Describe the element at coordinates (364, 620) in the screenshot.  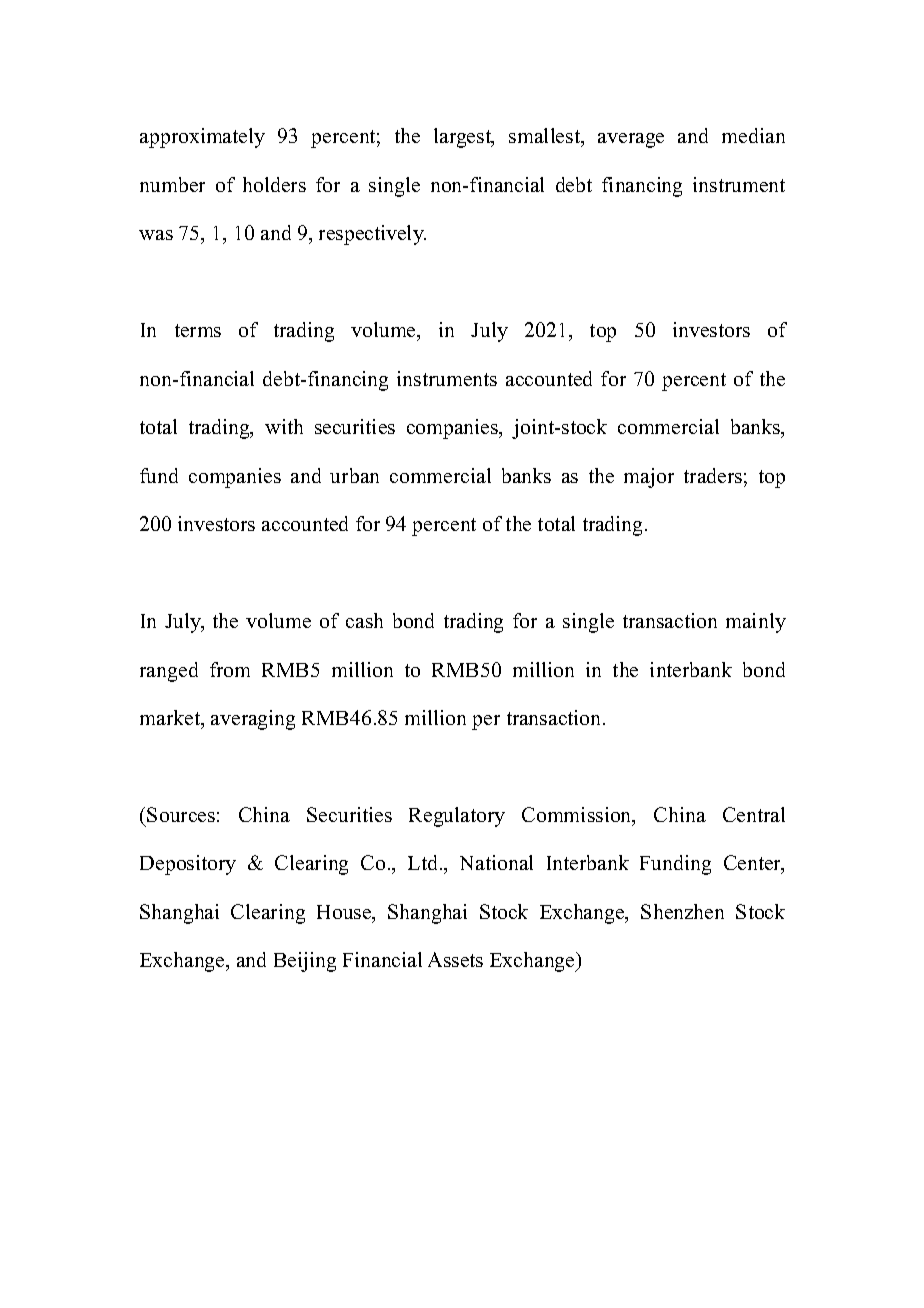
I see `cash` at that location.
